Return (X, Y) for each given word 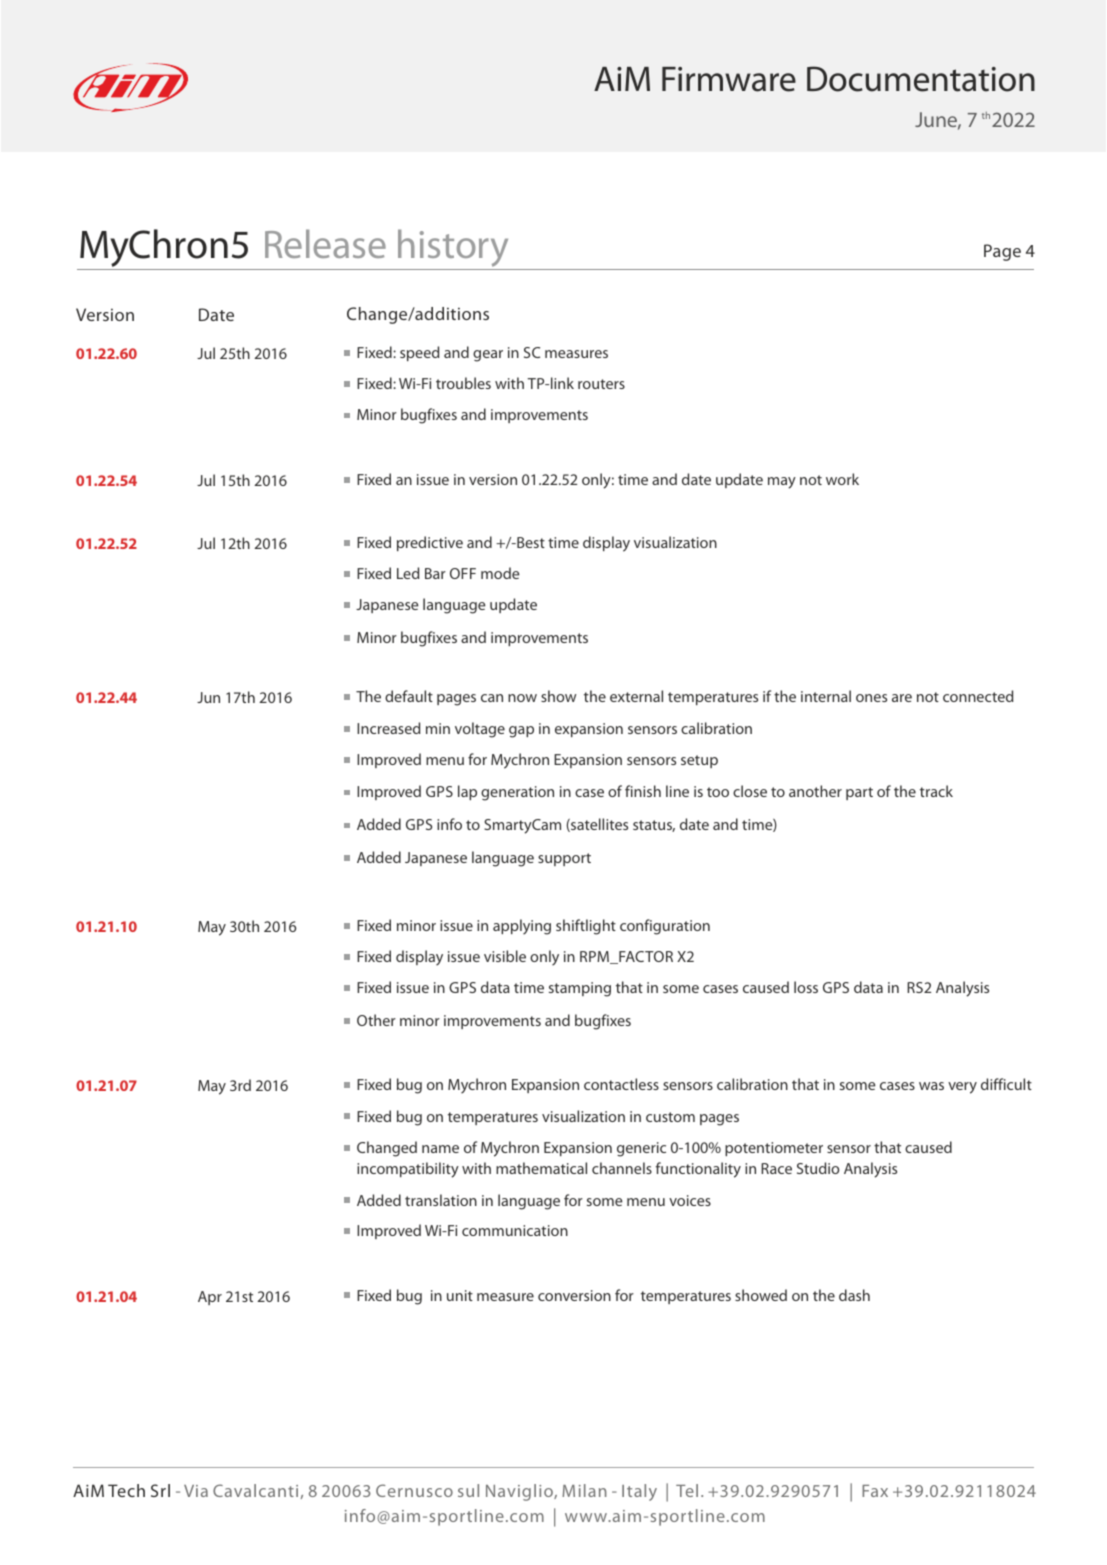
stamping (580, 989)
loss (806, 987)
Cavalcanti (255, 1490)
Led (408, 573)
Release (325, 243)
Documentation (921, 79)
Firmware (729, 79)
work (842, 479)
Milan (584, 1490)
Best (530, 542)
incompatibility (408, 1170)
